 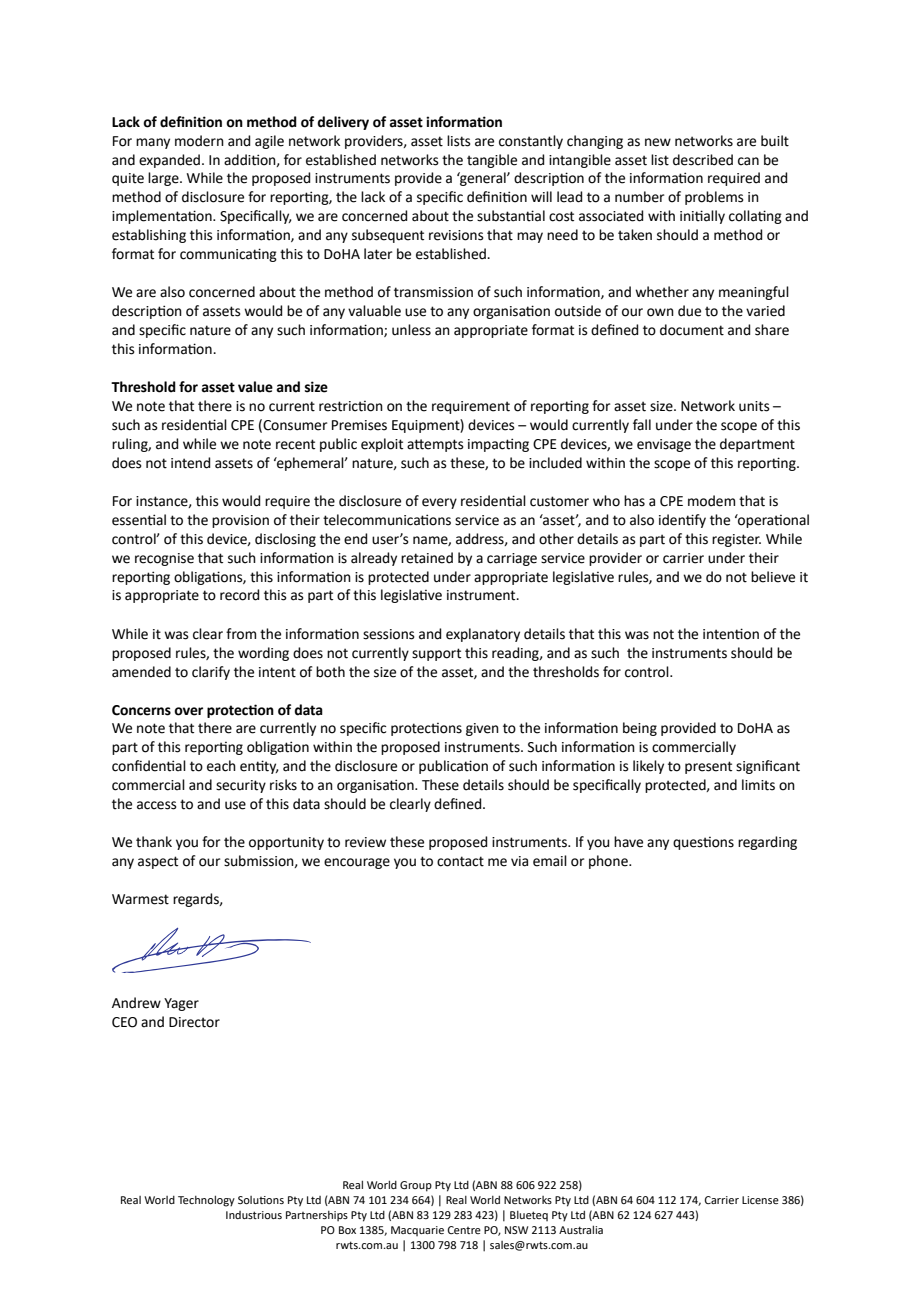 What do you see at coordinates (436, 654) in the screenshot?
I see `support` at bounding box center [436, 654].
